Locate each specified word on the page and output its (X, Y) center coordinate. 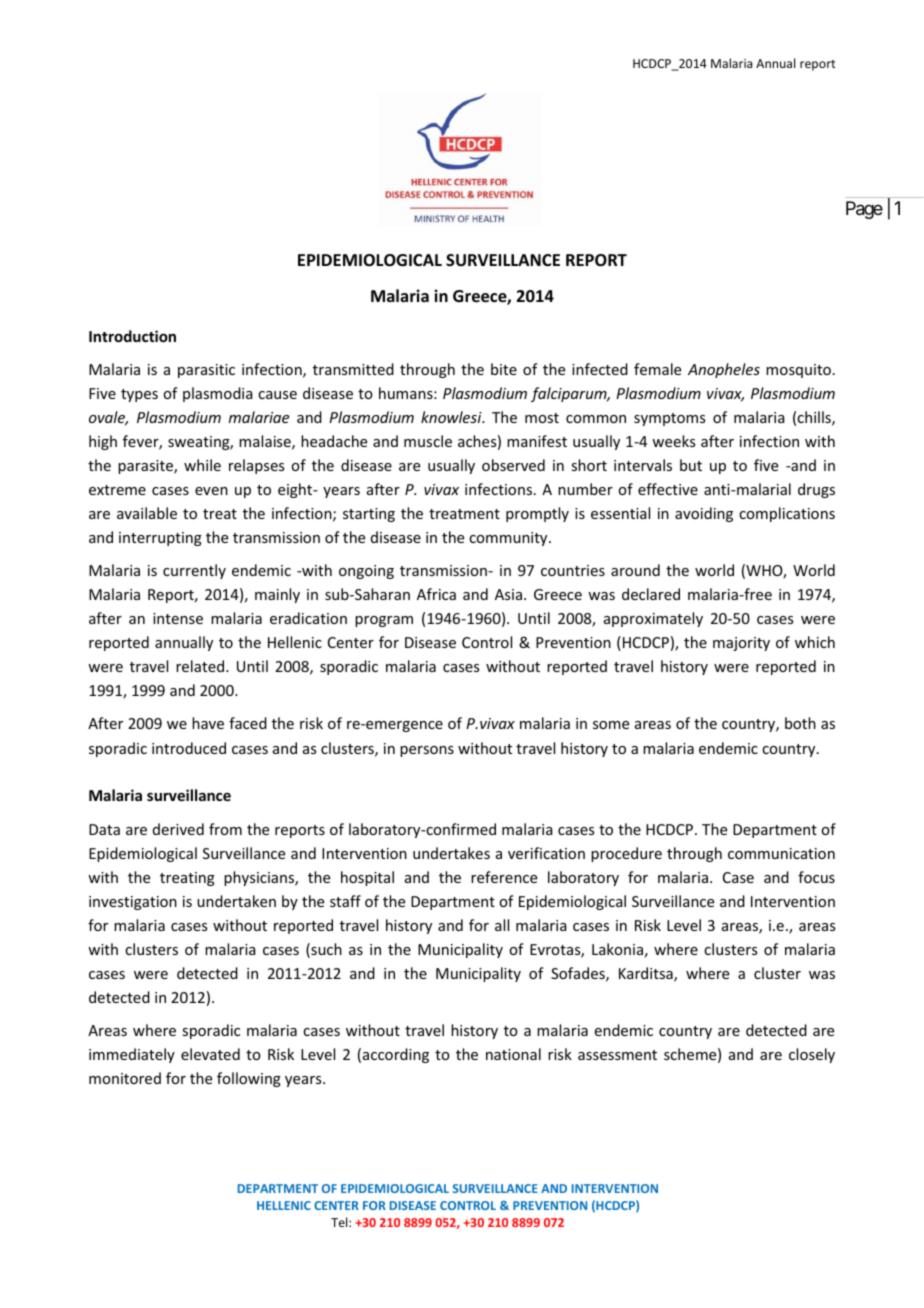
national (513, 1054)
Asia (508, 594)
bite (504, 369)
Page (864, 210)
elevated (210, 1054)
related (201, 666)
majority (741, 644)
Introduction (132, 336)
